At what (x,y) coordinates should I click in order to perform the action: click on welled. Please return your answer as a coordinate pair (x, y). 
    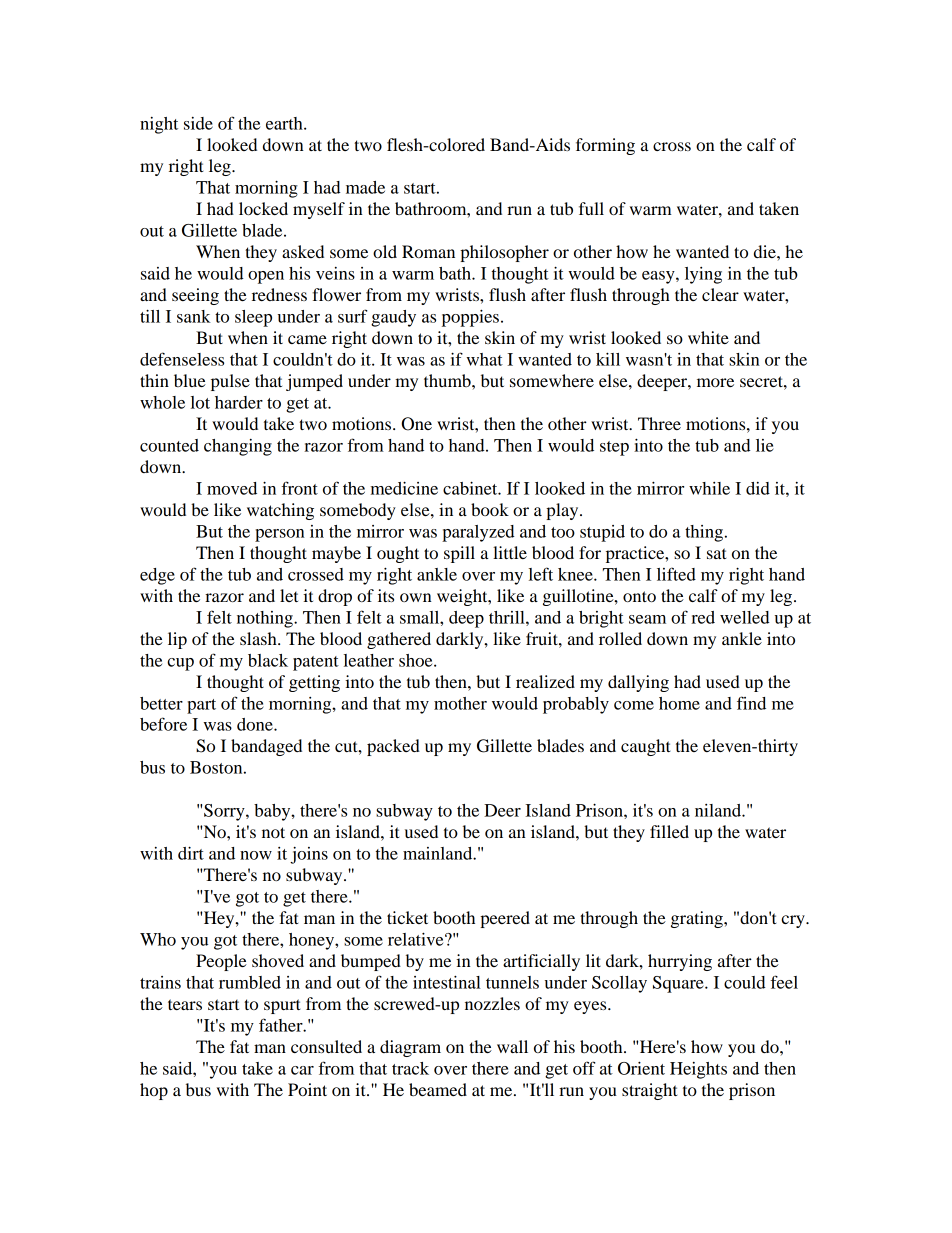
    Looking at the image, I should click on (745, 617).
